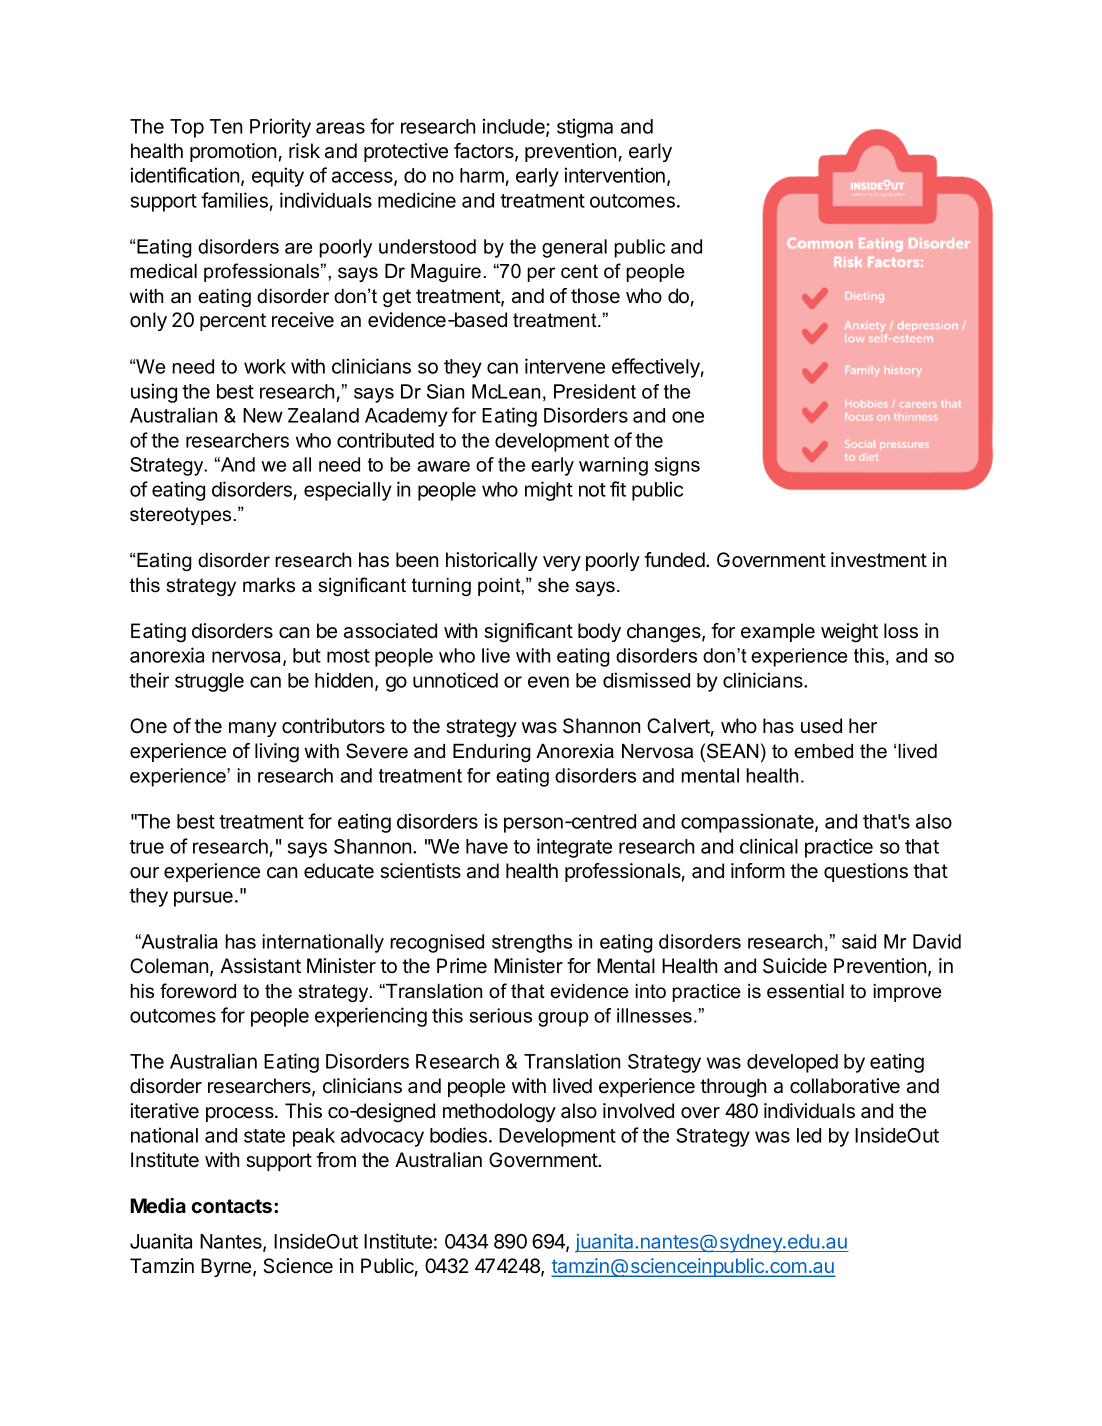 Image resolution: width=1102 pixels, height=1426 pixels. I want to click on integrate, so click(574, 848).
